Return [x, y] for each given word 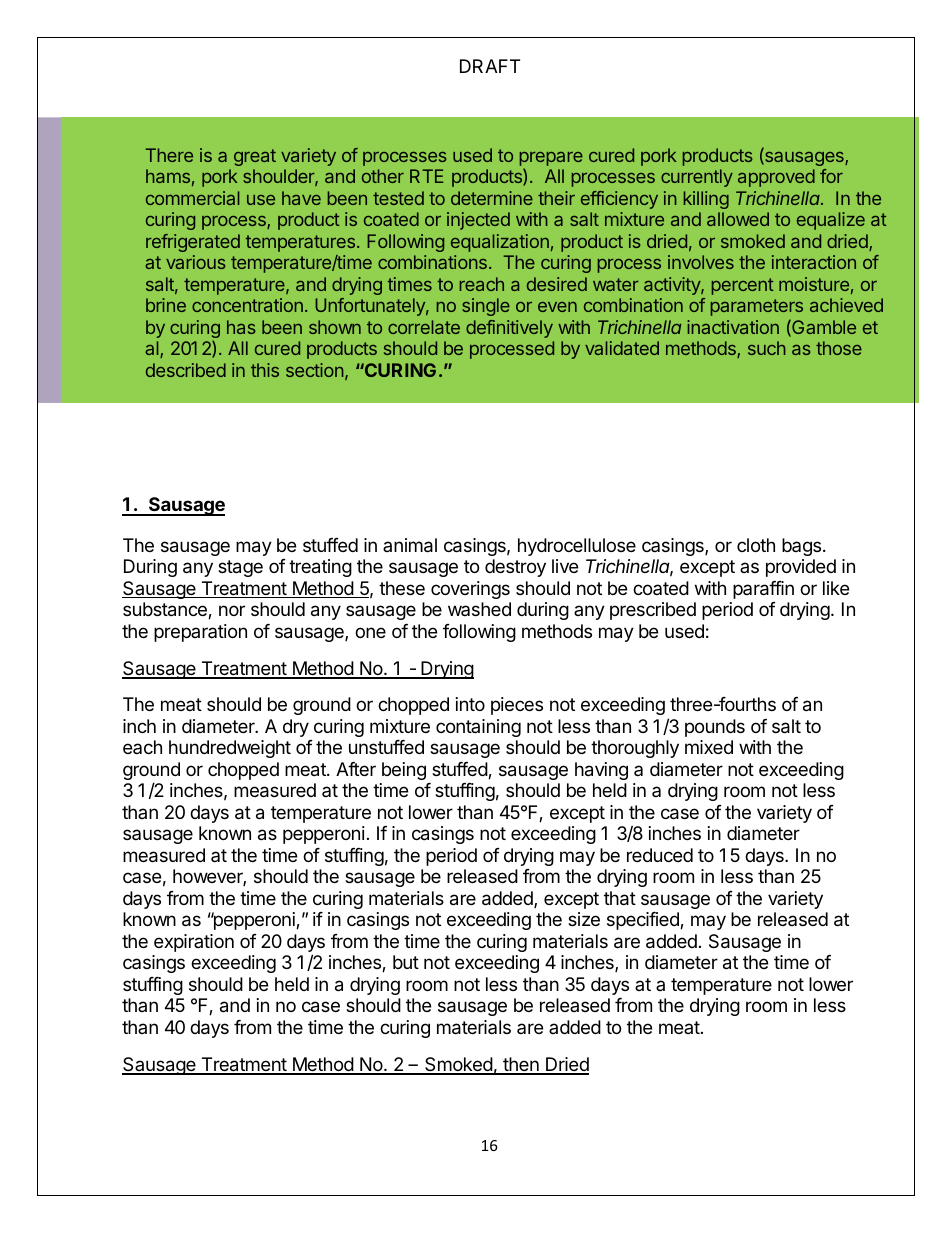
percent [743, 286]
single [486, 307]
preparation [200, 633]
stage [240, 568]
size [584, 919]
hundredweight [230, 749]
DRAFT [490, 66]
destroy [515, 568]
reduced [660, 855]
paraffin [763, 590]
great [255, 157]
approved [776, 178]
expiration [194, 943]
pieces [517, 706]
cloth [756, 545]
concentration [247, 305]
